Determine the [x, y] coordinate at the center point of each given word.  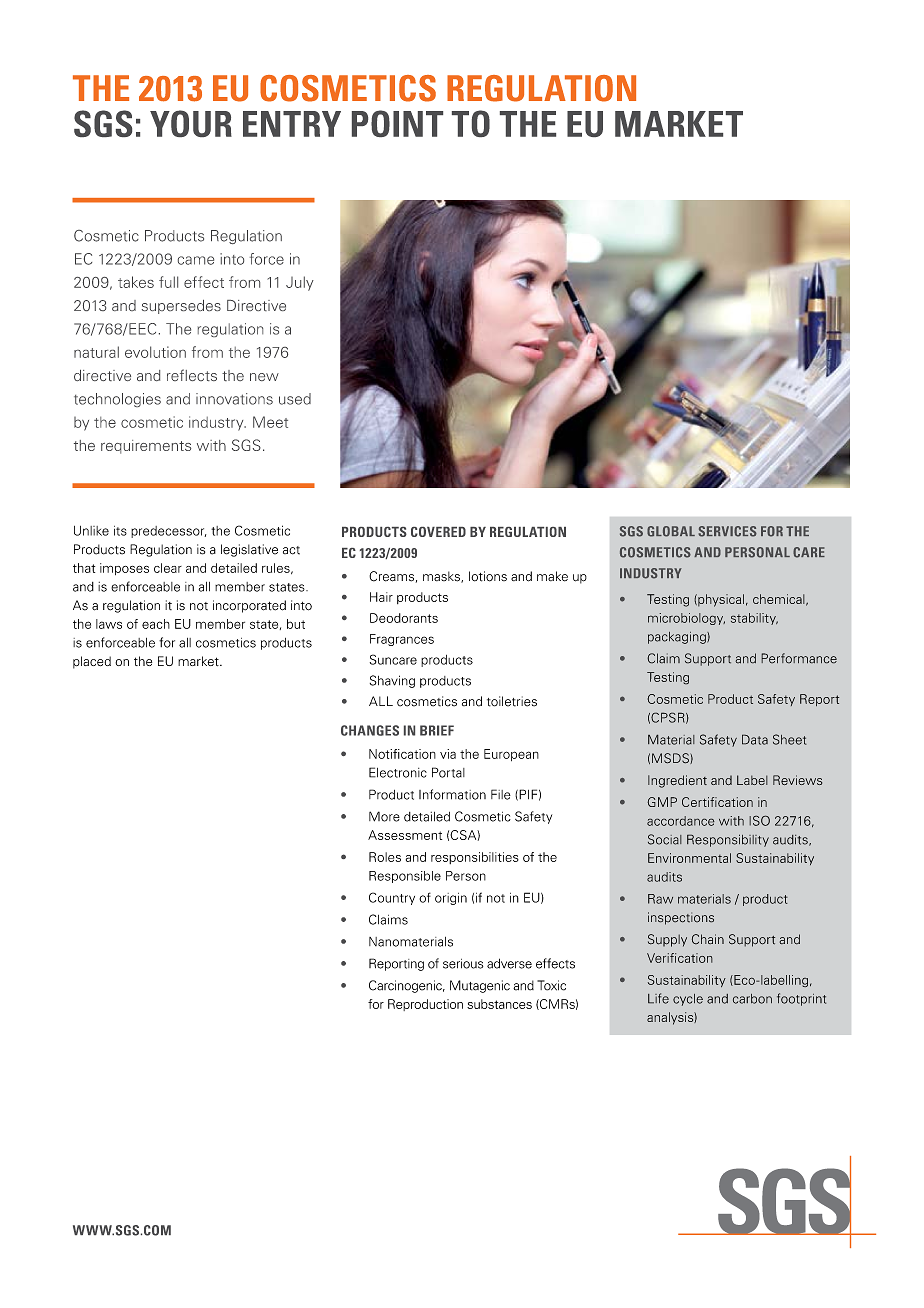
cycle [688, 1000]
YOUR [191, 123]
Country [392, 898]
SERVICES [727, 531]
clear [168, 568]
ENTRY [292, 124]
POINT [397, 123]
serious [463, 964]
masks [442, 577]
